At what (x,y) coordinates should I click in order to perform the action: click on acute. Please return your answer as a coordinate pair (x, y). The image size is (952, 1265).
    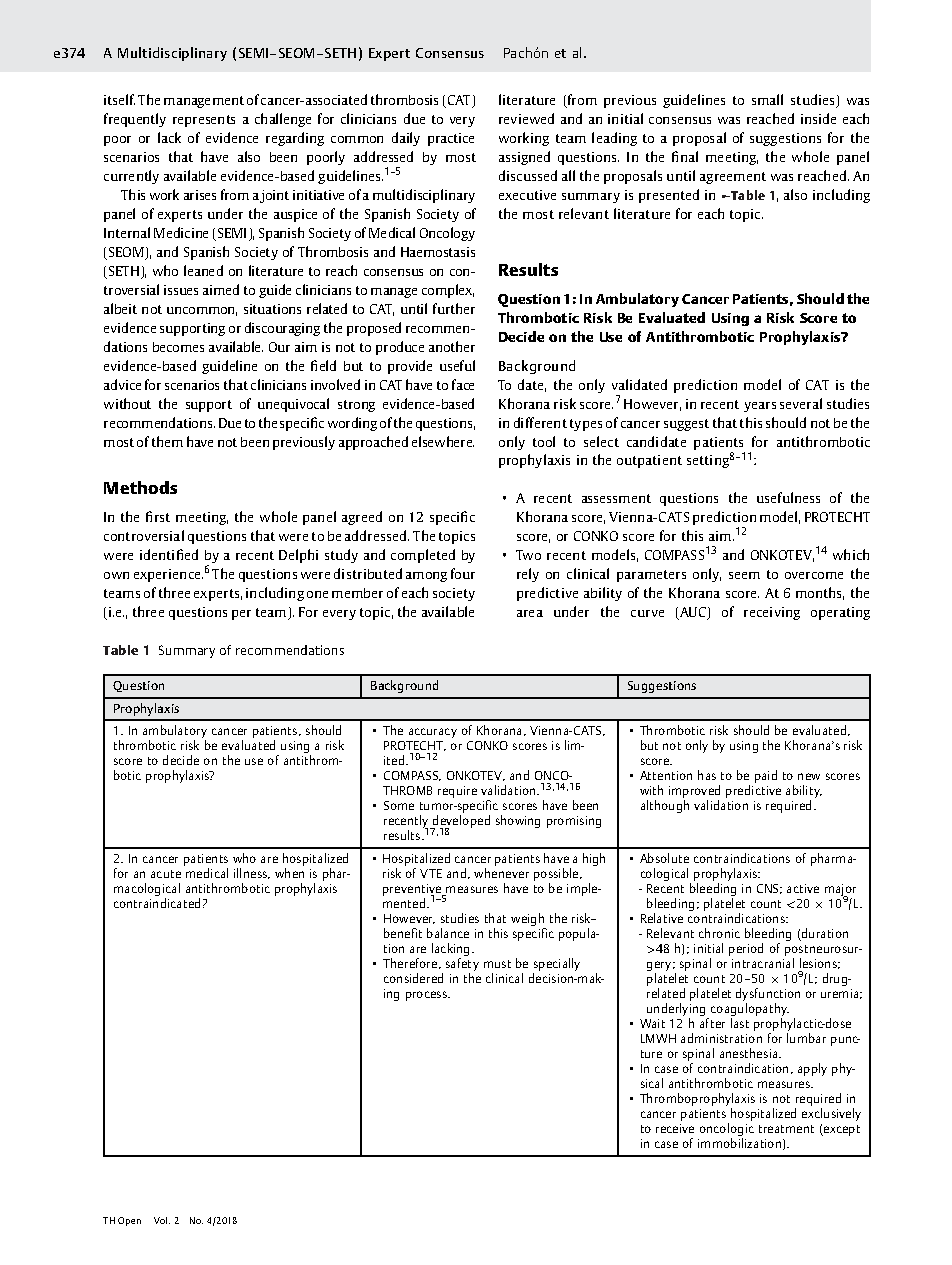
    Looking at the image, I should click on (166, 874).
